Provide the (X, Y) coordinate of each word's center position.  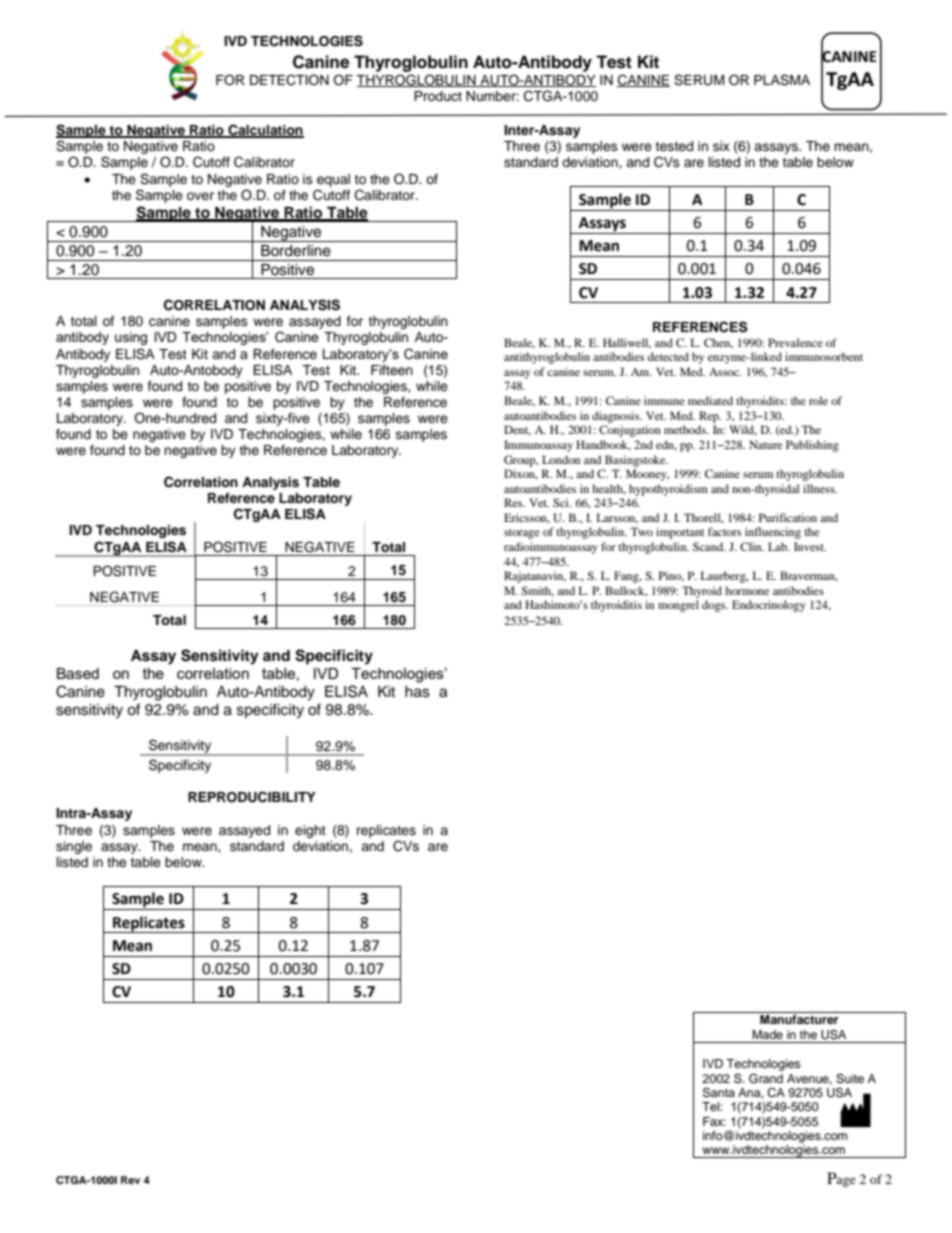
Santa (719, 1092)
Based (78, 674)
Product (438, 96)
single (74, 847)
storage (522, 534)
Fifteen (392, 370)
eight (310, 831)
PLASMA (782, 80)
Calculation (265, 130)
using (131, 338)
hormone (747, 590)
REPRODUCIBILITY (252, 797)
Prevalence (795, 342)
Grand (766, 1078)
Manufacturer (799, 1019)
